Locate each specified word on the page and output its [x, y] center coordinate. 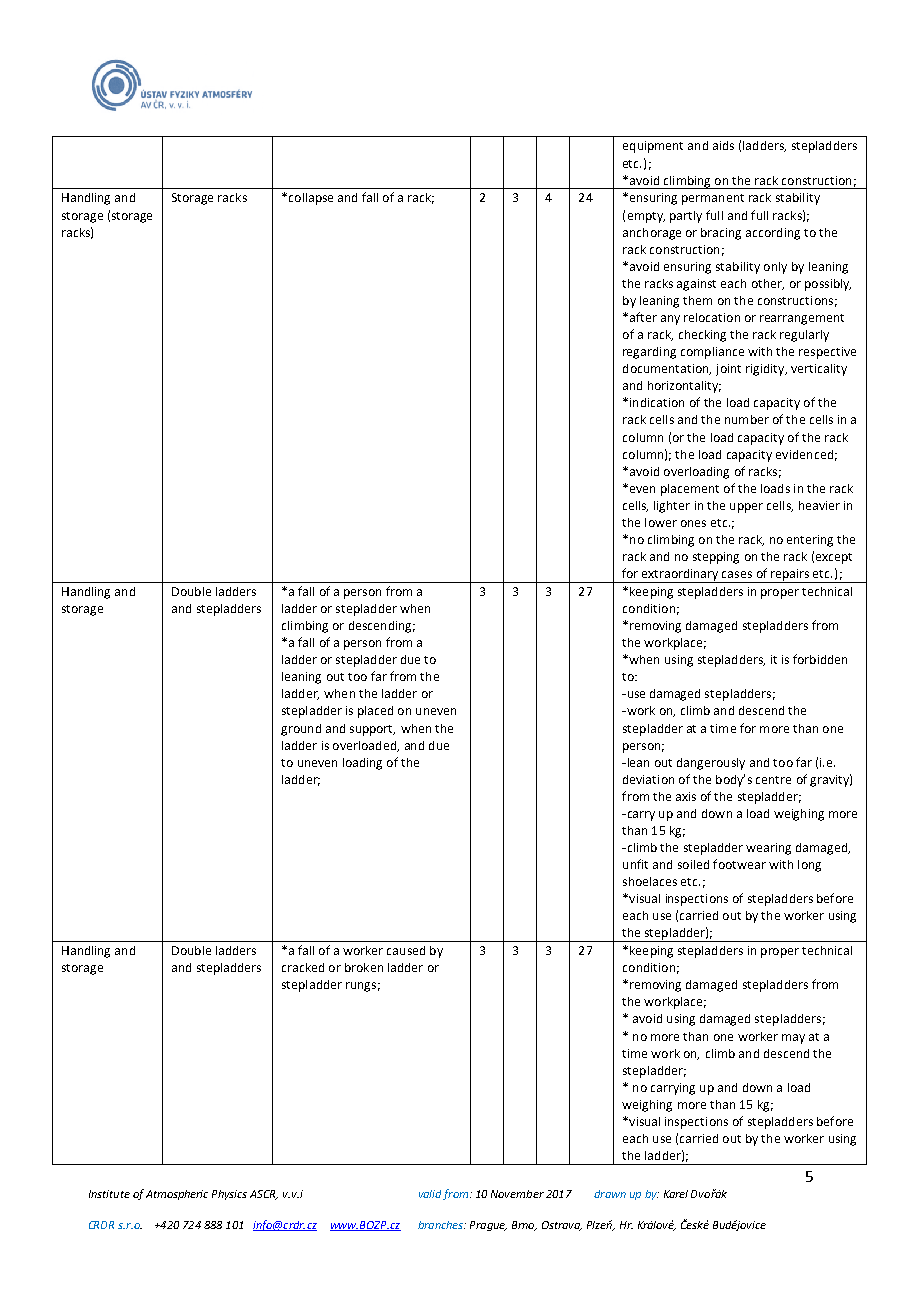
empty [646, 217]
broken [364, 967]
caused [406, 950]
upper [746, 508]
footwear [739, 864]
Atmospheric [177, 1195]
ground [301, 730]
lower [661, 522]
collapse [309, 199]
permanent [713, 199]
